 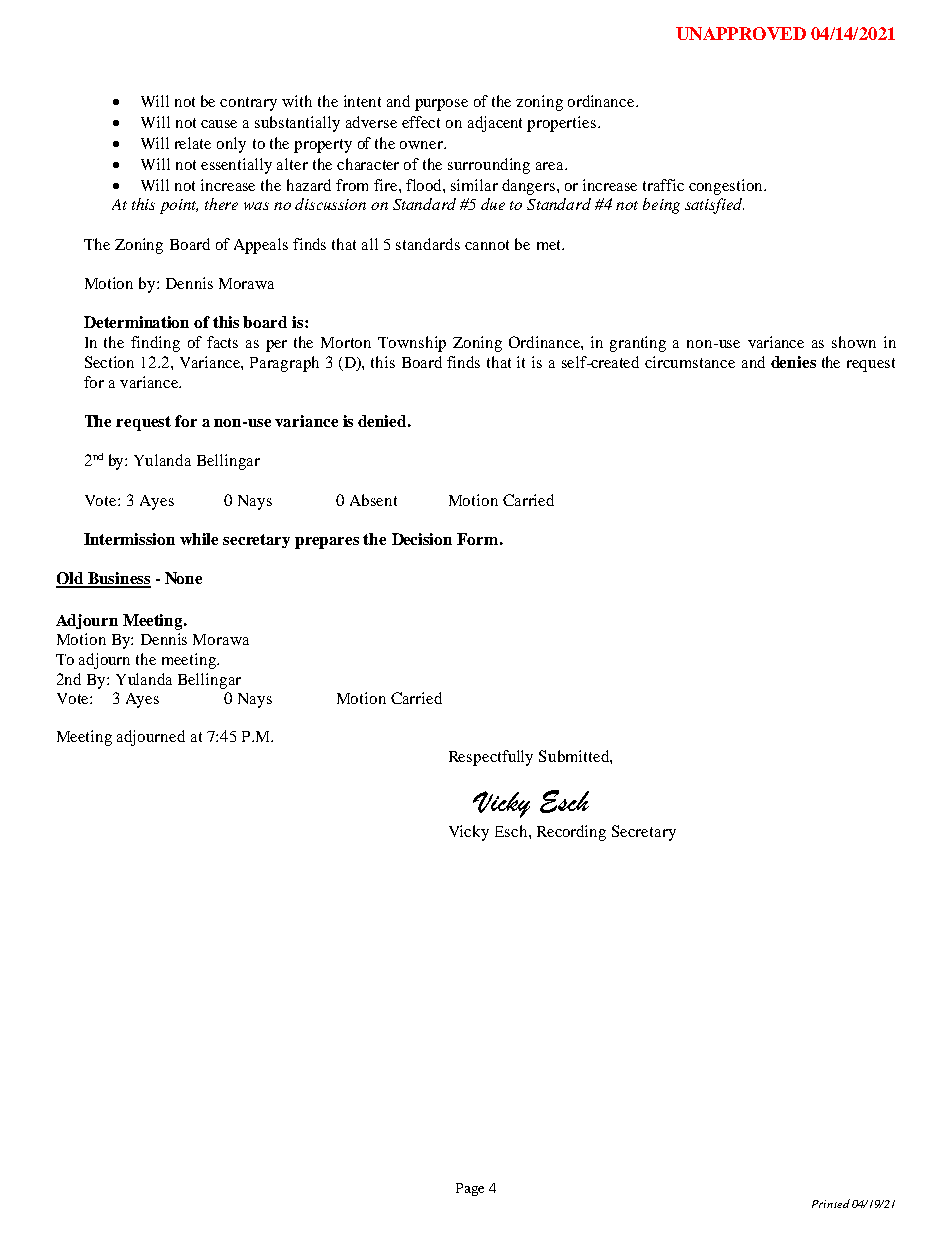 I want to click on cause, so click(x=219, y=124).
